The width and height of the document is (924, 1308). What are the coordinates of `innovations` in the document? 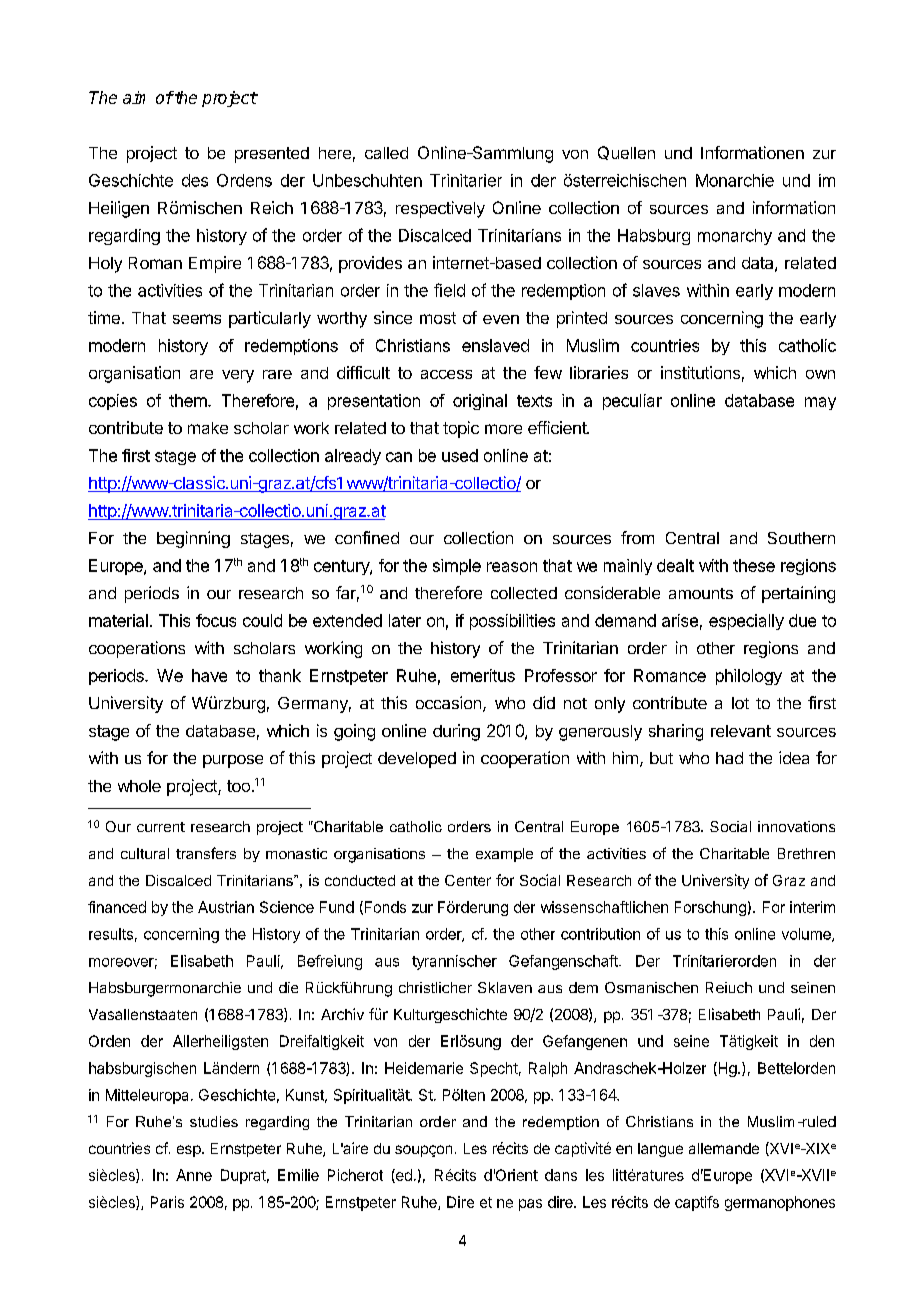 It's located at (796, 826).
